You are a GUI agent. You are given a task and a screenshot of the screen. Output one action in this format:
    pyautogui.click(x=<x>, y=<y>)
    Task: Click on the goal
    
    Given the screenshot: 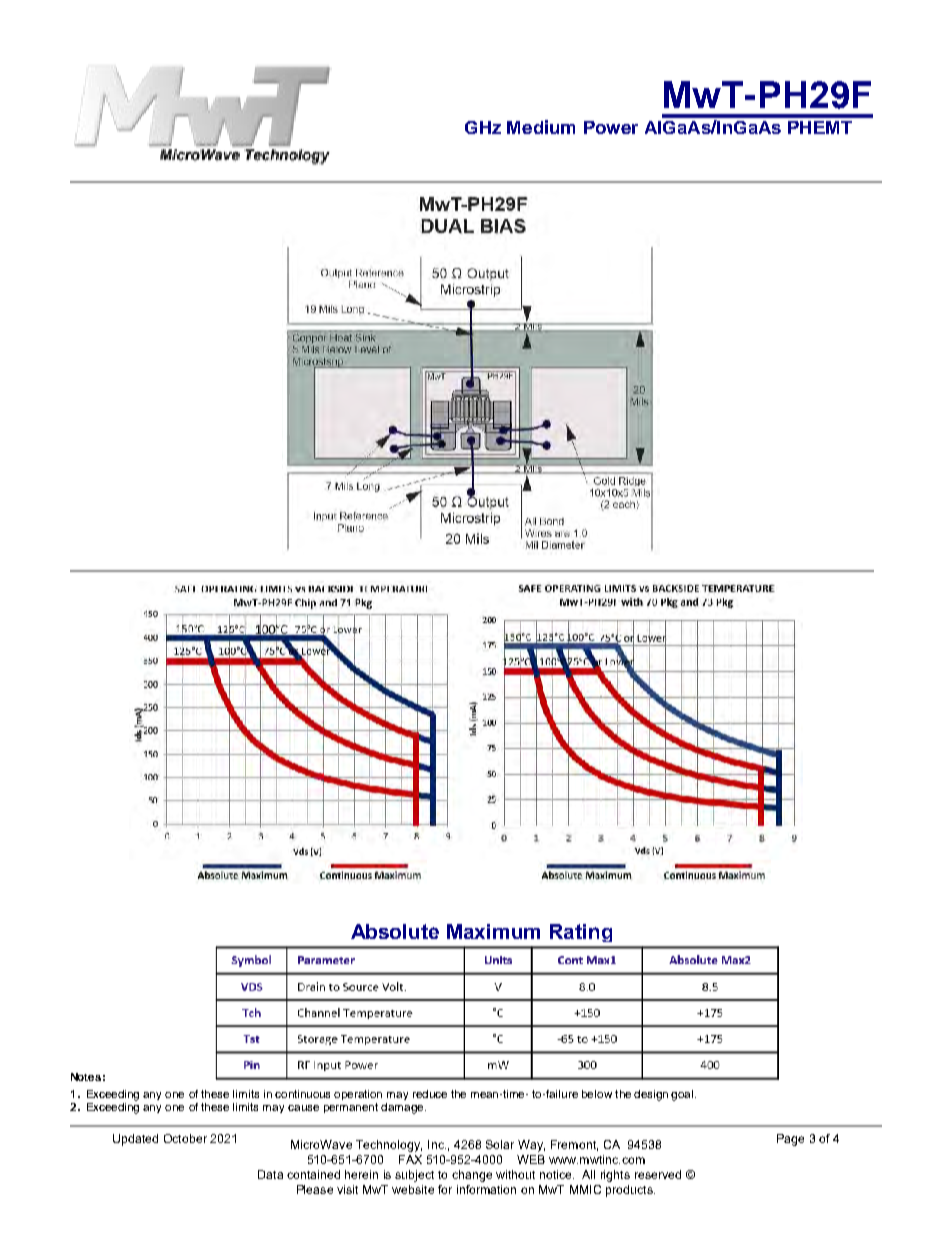 What is the action you would take?
    pyautogui.click(x=683, y=1095)
